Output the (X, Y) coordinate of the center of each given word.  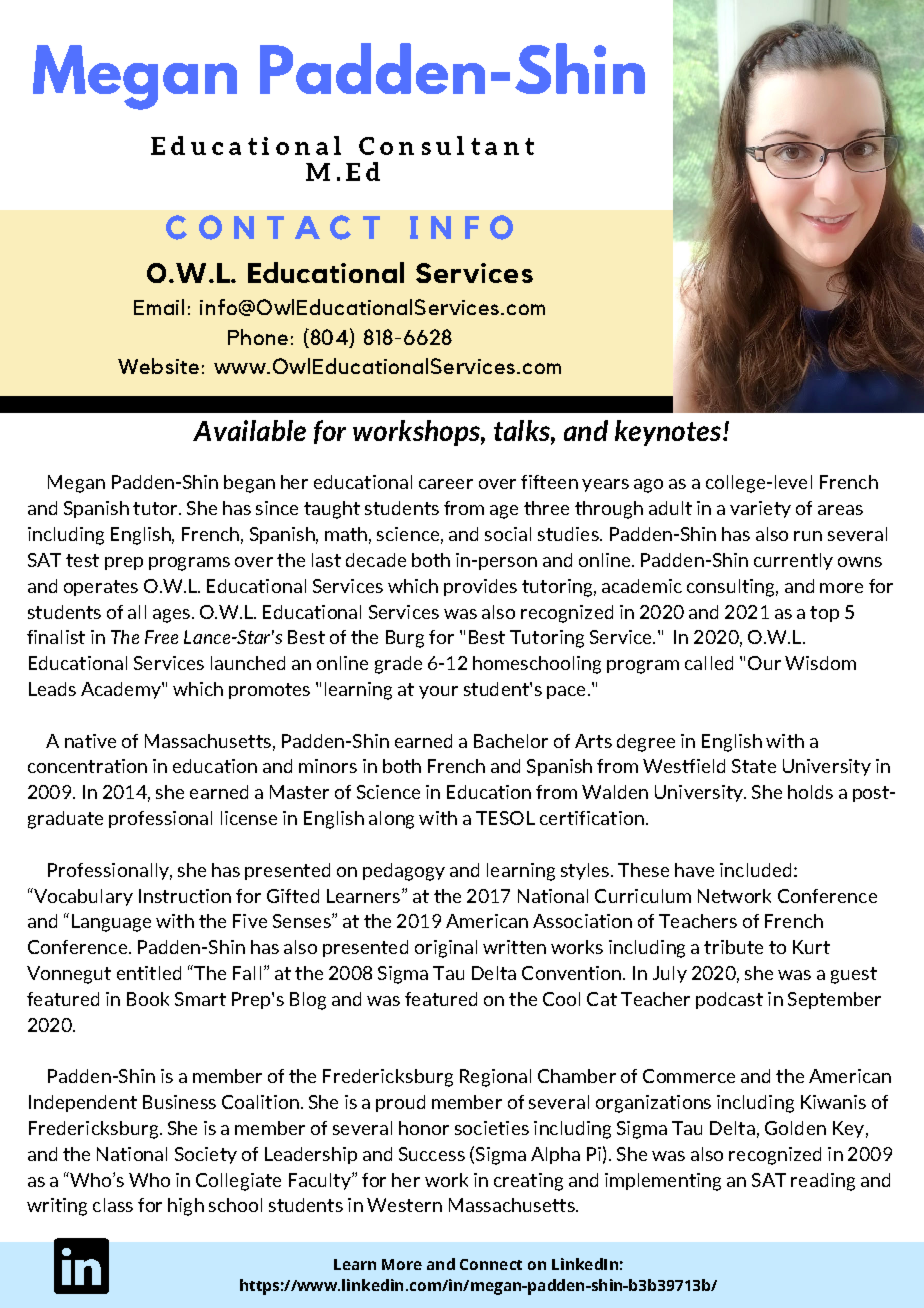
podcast (729, 1000)
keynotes (668, 433)
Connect (491, 1264)
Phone (258, 337)
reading (823, 1182)
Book (148, 999)
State (754, 766)
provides (480, 587)
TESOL (505, 818)
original (446, 949)
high (186, 1207)
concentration (87, 766)
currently (793, 561)
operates (101, 588)
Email (159, 307)
